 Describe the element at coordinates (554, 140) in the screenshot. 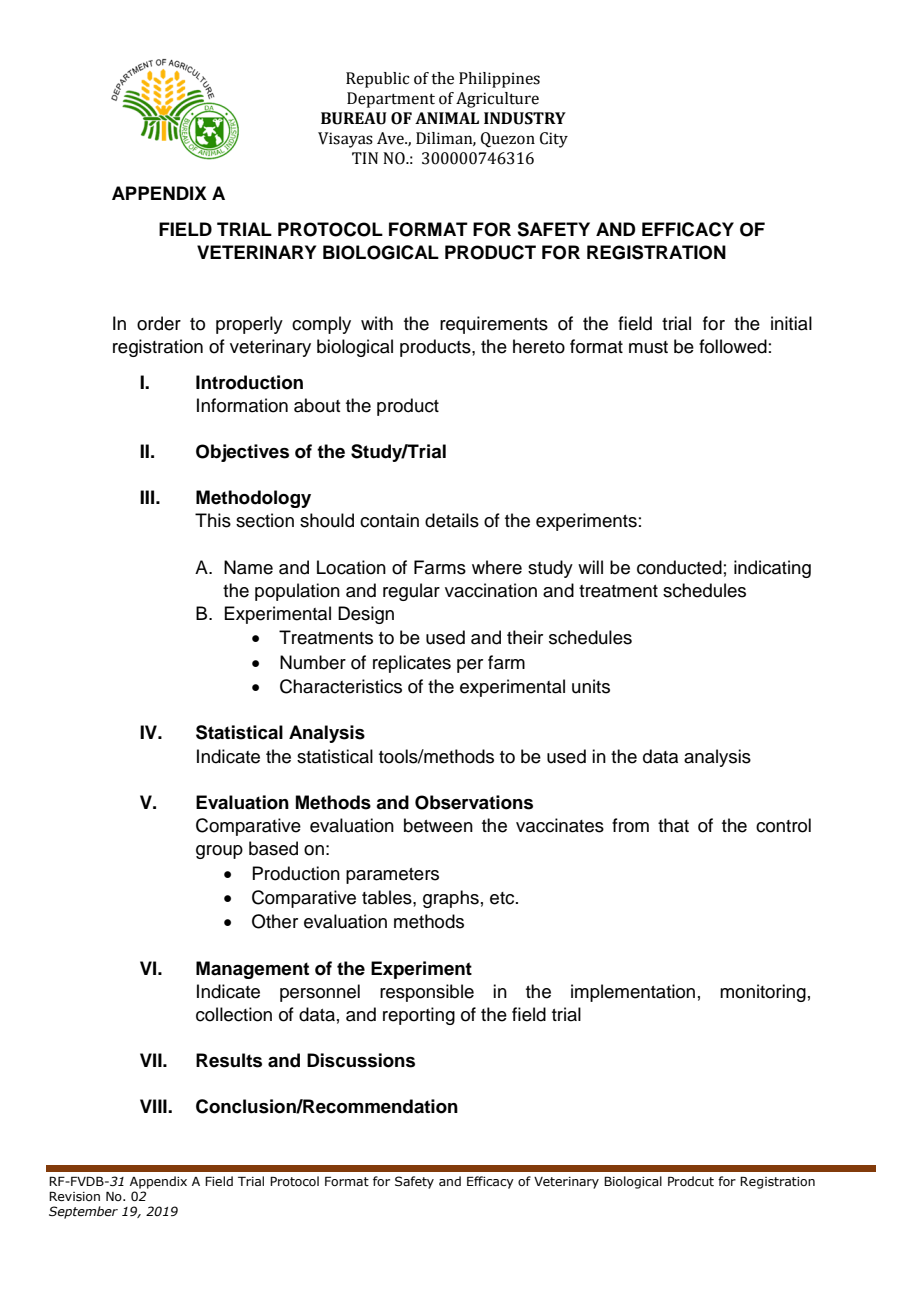

I see `City` at that location.
